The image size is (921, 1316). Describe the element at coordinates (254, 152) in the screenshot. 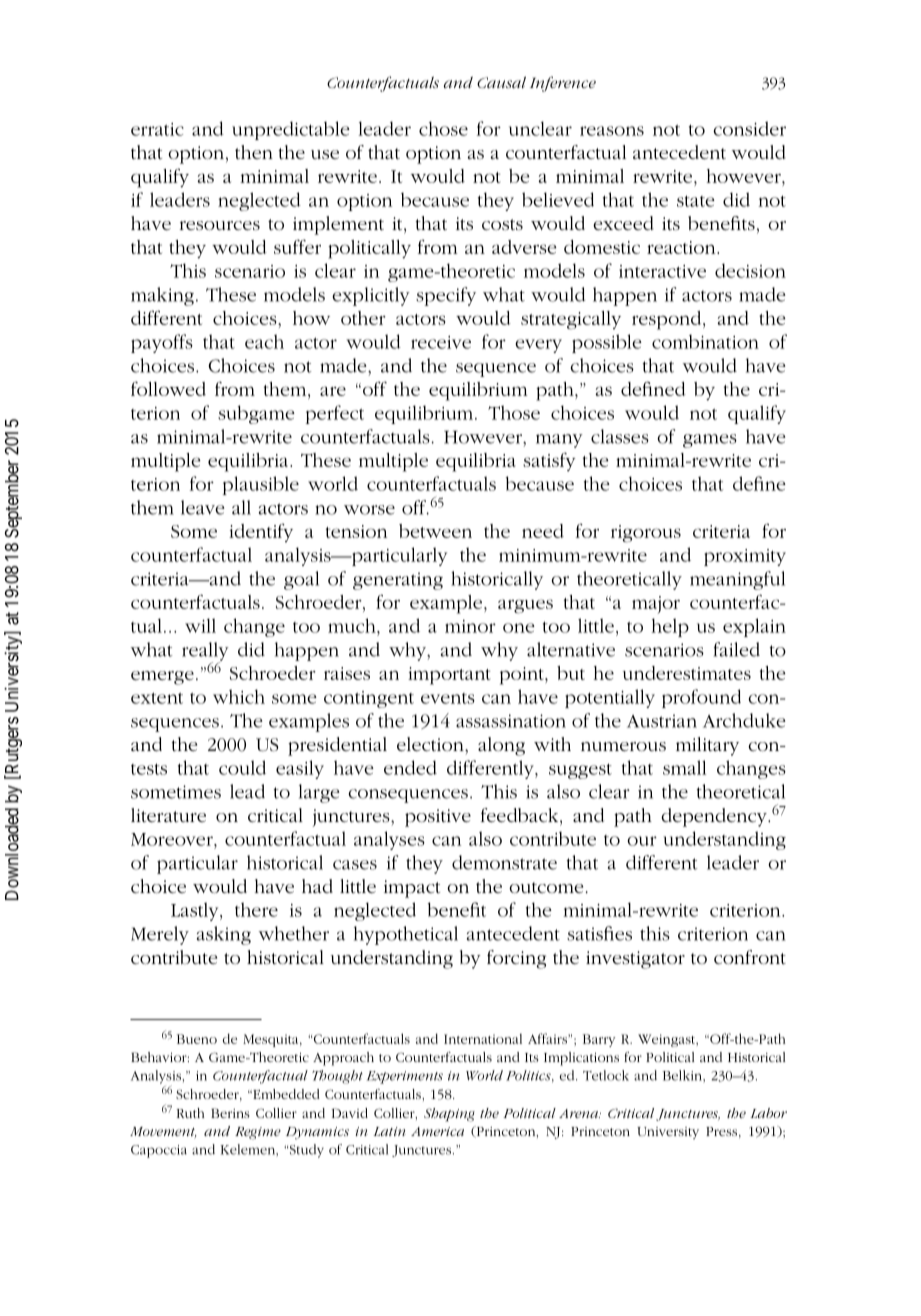

I see `then` at that location.
